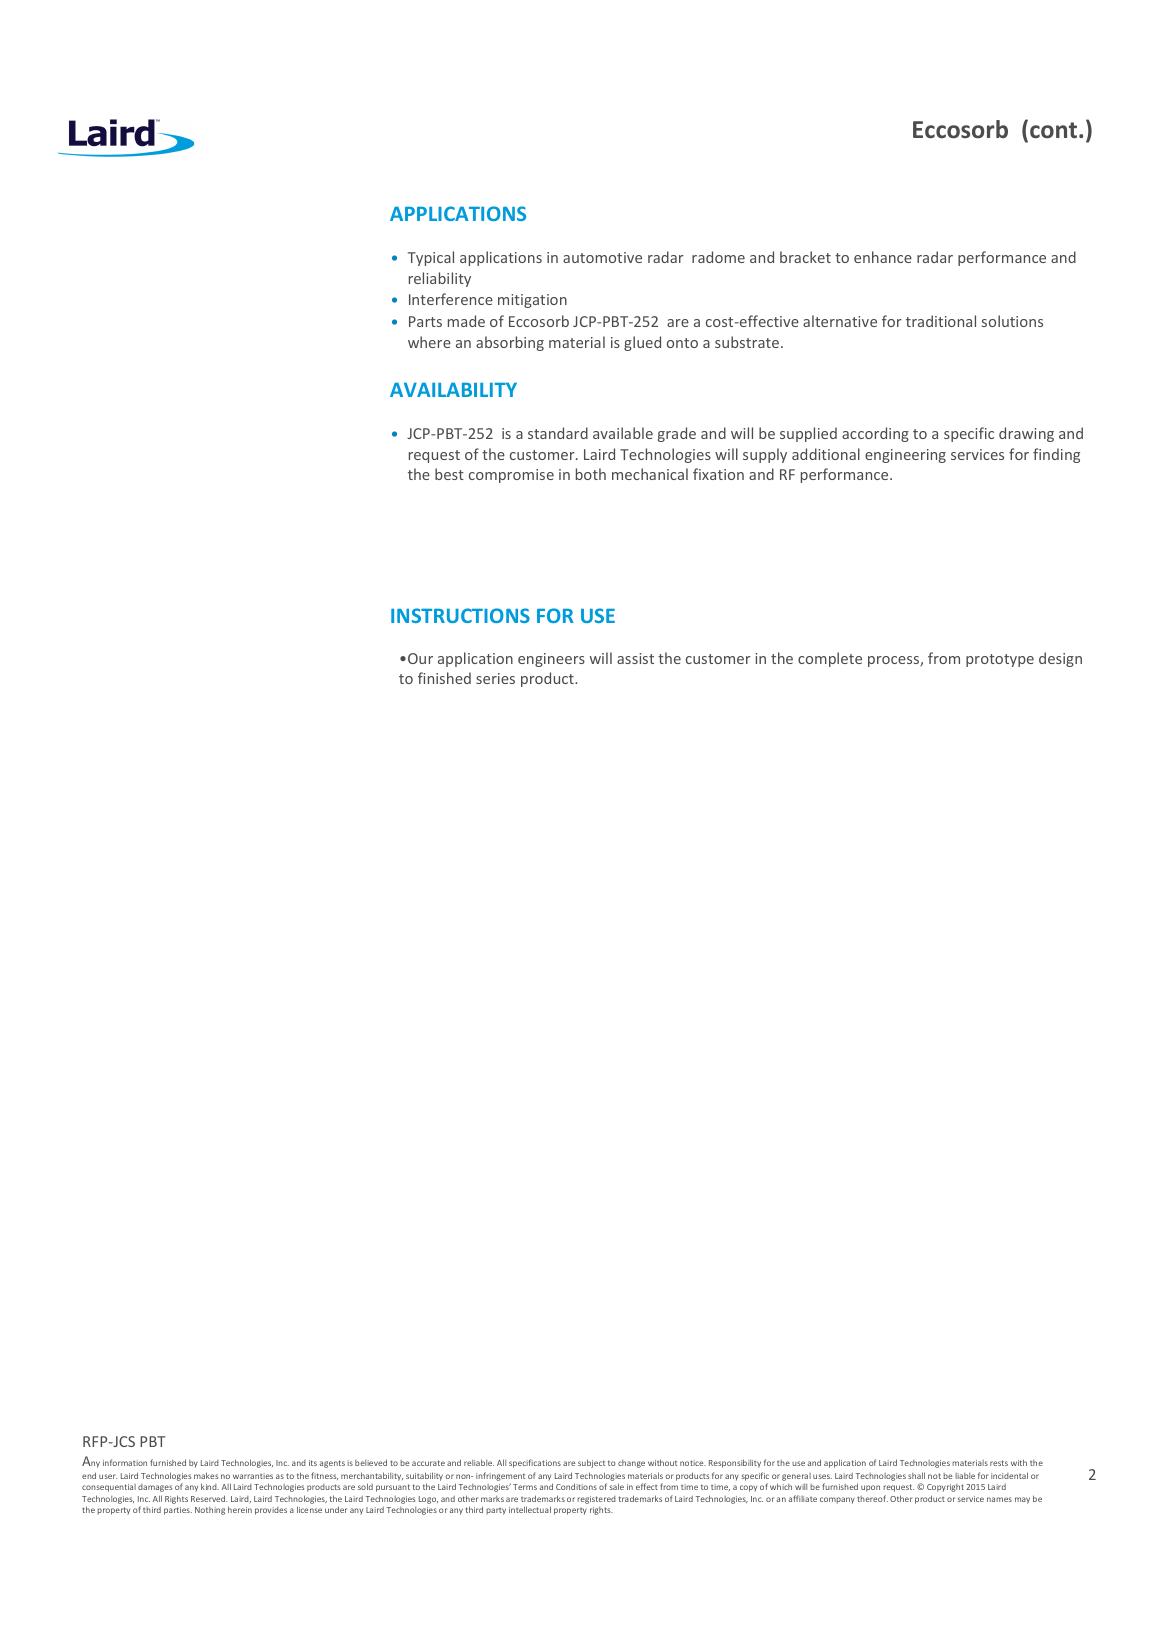 This screenshot has height=1634, width=1154. What do you see at coordinates (894, 661) in the screenshot?
I see `process` at bounding box center [894, 661].
